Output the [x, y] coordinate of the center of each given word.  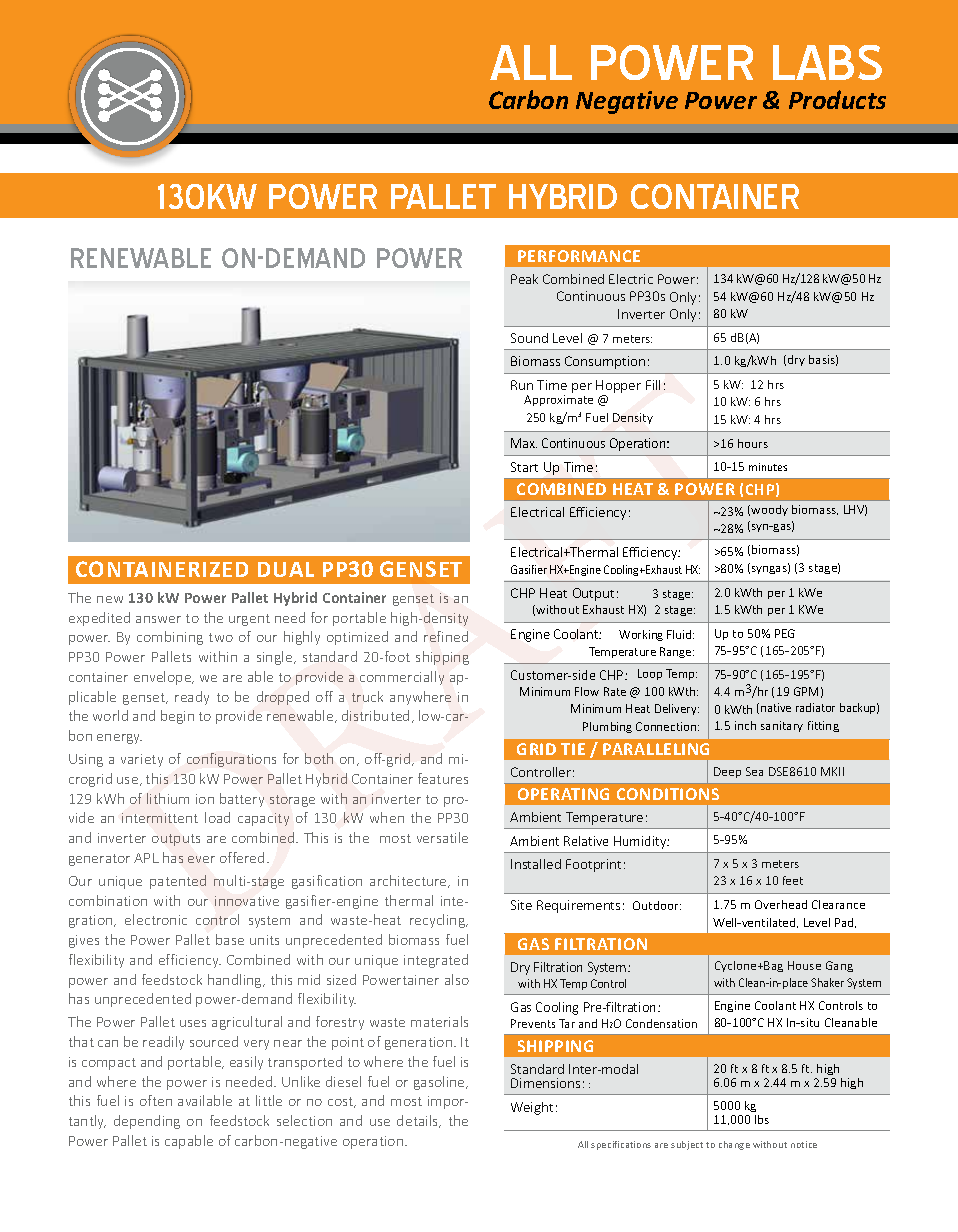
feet [793, 880]
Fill [653, 385]
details [419, 1121]
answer [158, 619]
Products [837, 99]
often [156, 1100]
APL [146, 858]
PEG [785, 633]
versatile [442, 837]
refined [446, 636]
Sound [529, 338]
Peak [524, 279]
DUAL [286, 569]
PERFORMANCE [579, 256]
